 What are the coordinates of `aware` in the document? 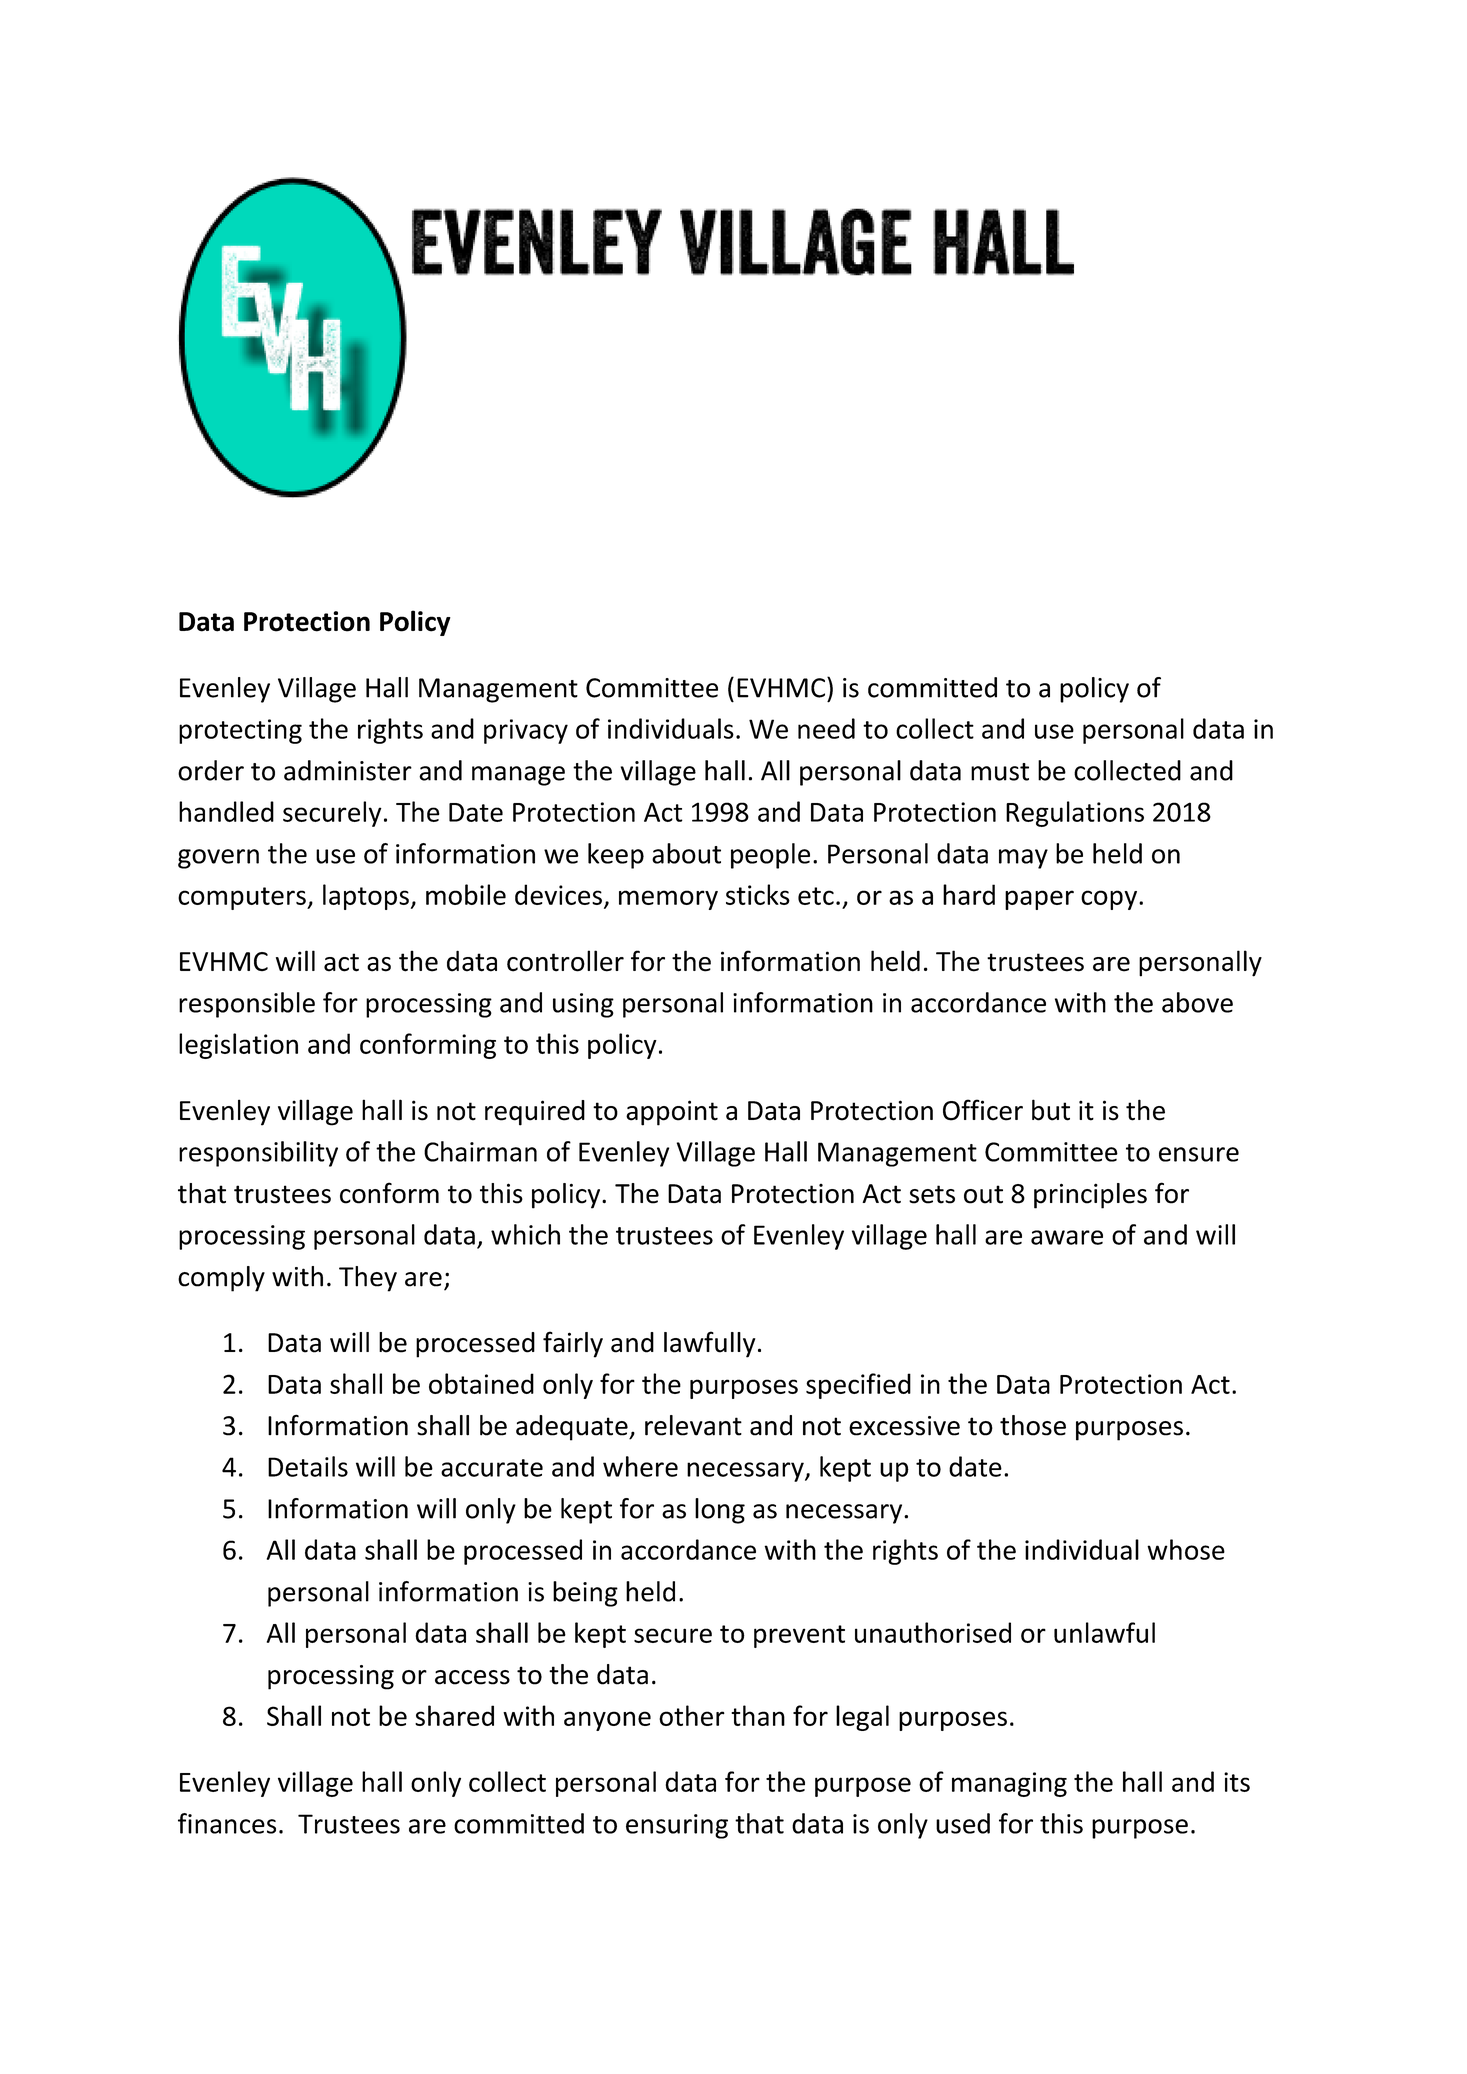 It's located at (1067, 1237).
